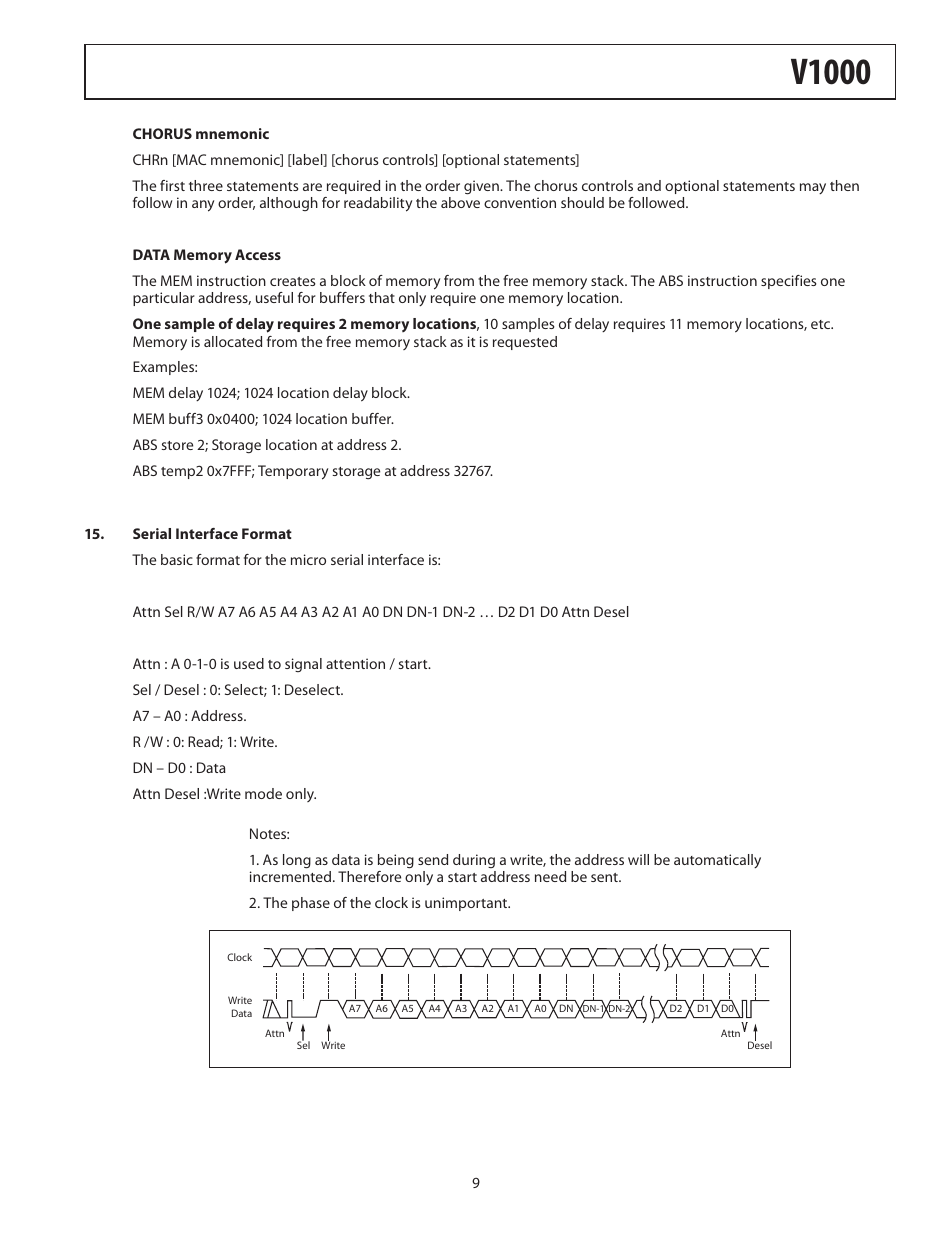 The width and height of the screenshot is (952, 1233). I want to click on incremented, so click(292, 876).
